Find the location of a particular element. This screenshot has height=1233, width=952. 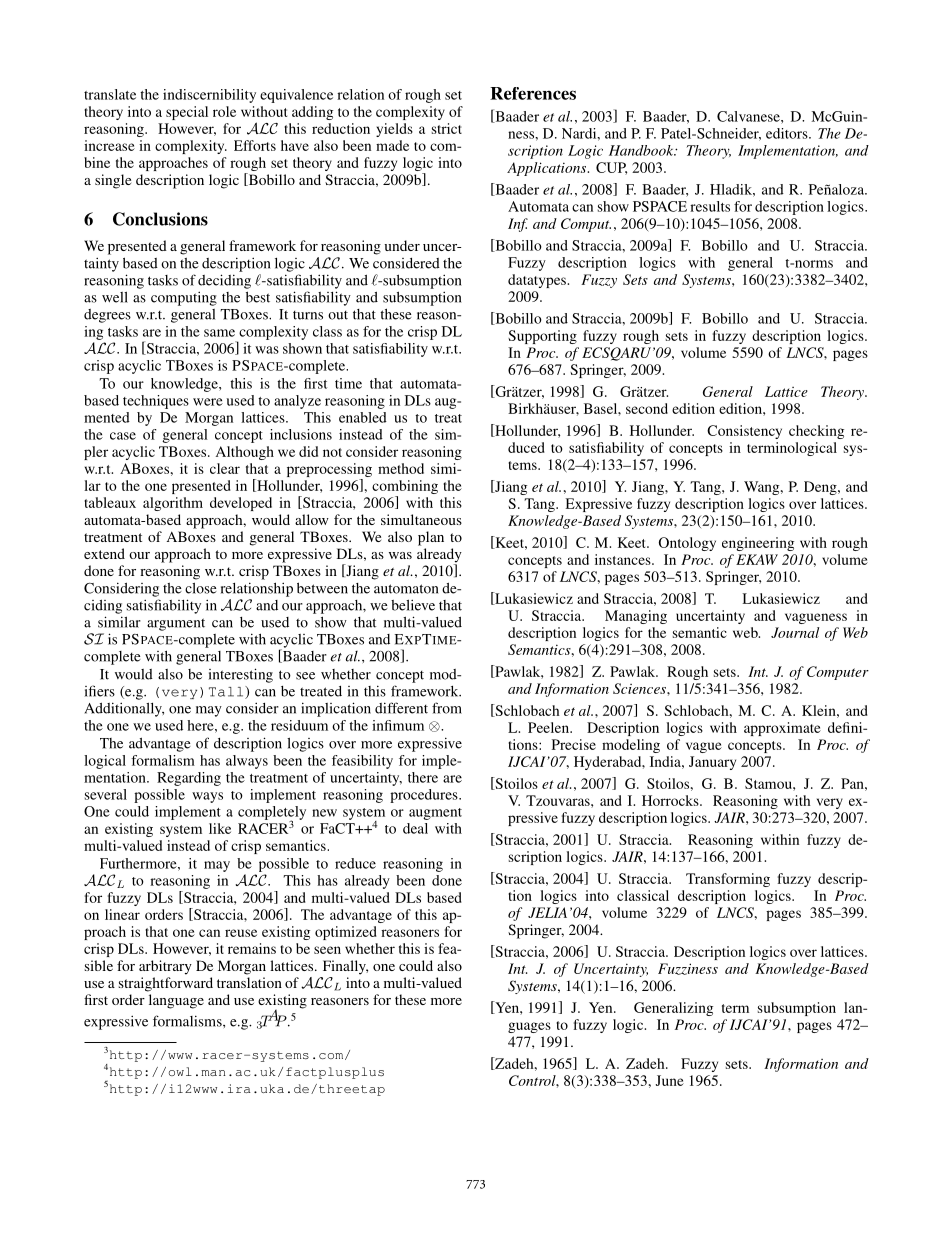

strict is located at coordinates (447, 128).
